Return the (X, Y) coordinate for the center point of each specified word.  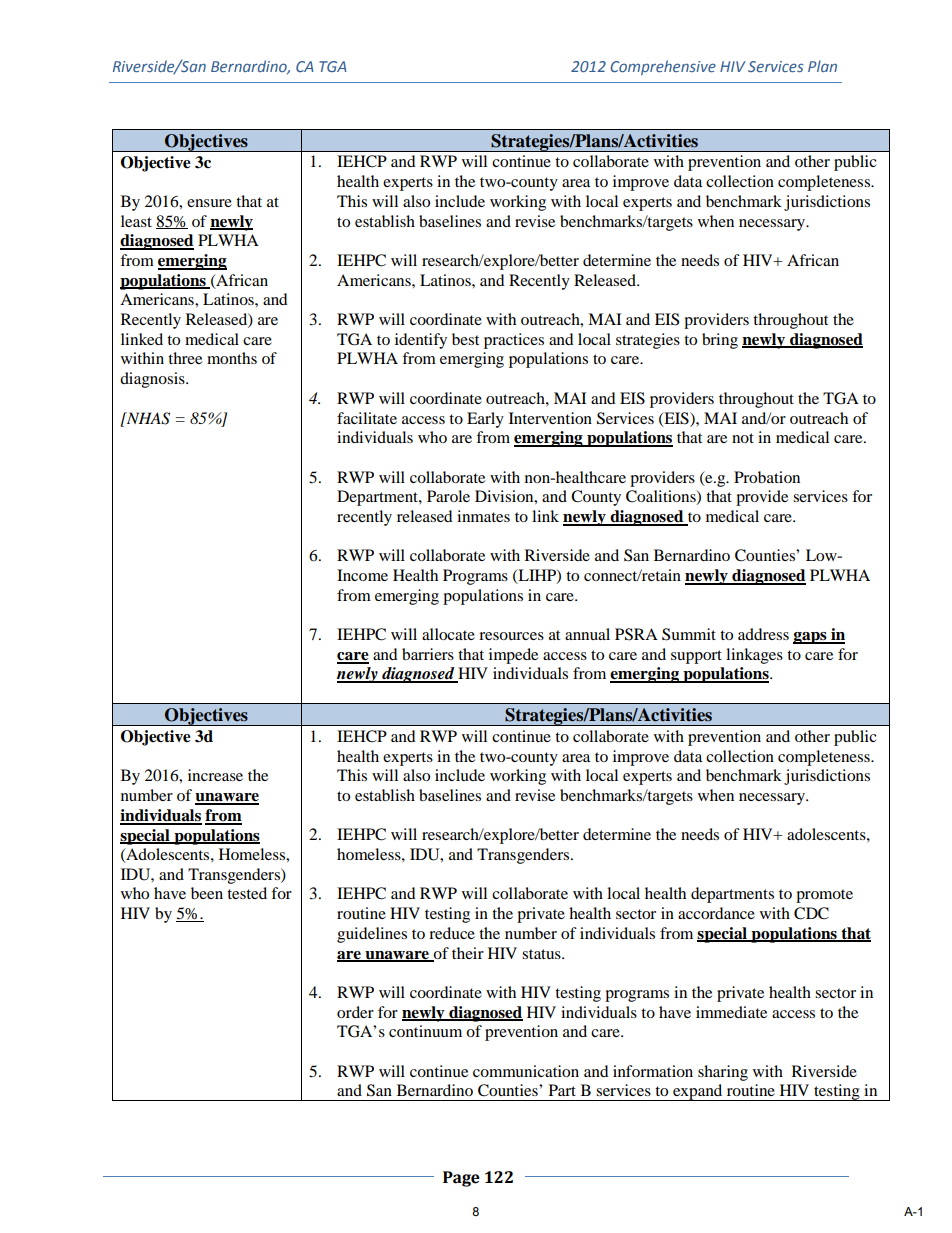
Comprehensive (663, 67)
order (355, 1012)
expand (698, 1092)
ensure (209, 203)
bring (720, 341)
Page (461, 1179)
